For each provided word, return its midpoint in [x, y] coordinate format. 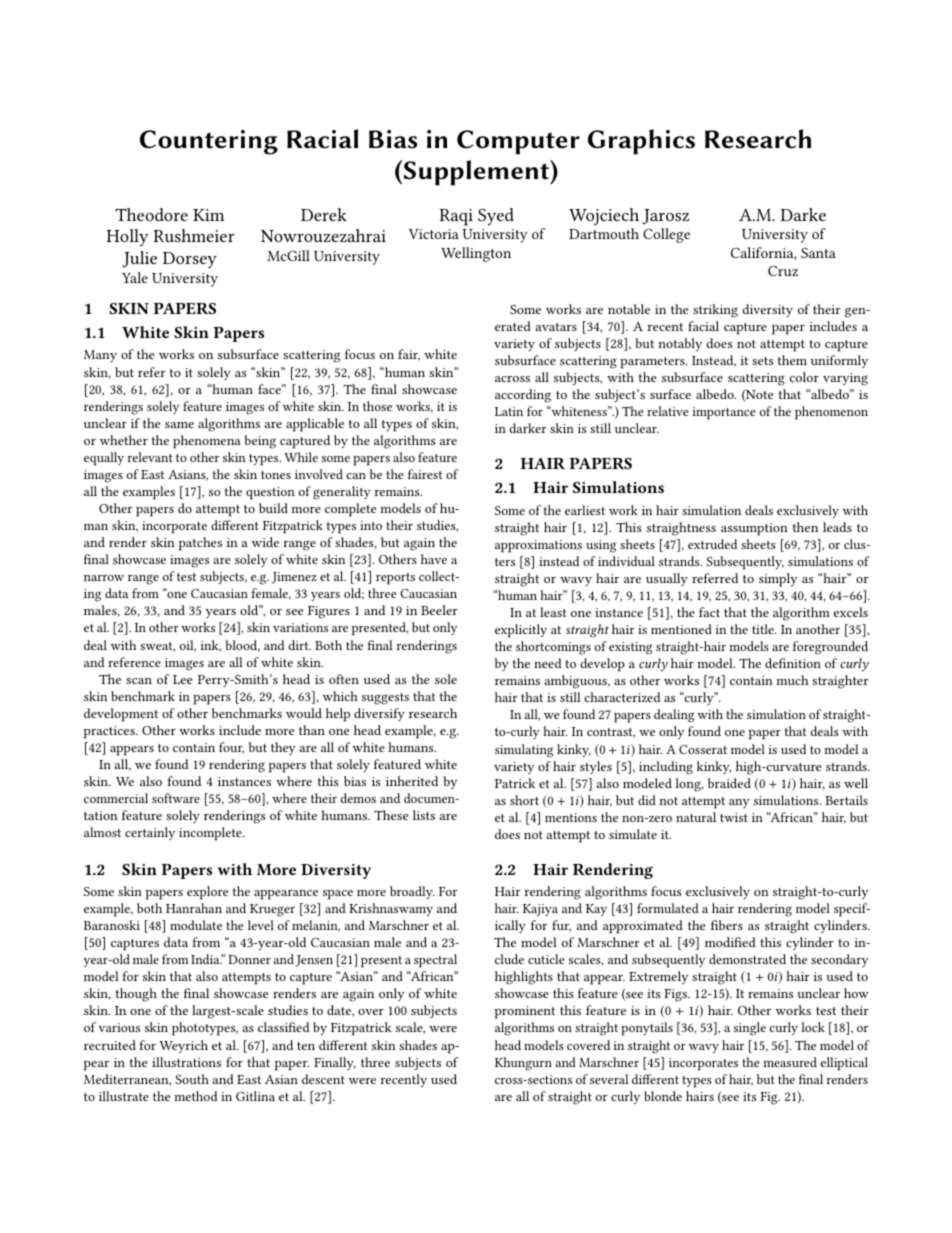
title [764, 629]
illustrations [186, 1062]
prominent [525, 1012]
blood [242, 646]
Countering [209, 142]
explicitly [521, 631]
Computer [518, 142]
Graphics [641, 142]
